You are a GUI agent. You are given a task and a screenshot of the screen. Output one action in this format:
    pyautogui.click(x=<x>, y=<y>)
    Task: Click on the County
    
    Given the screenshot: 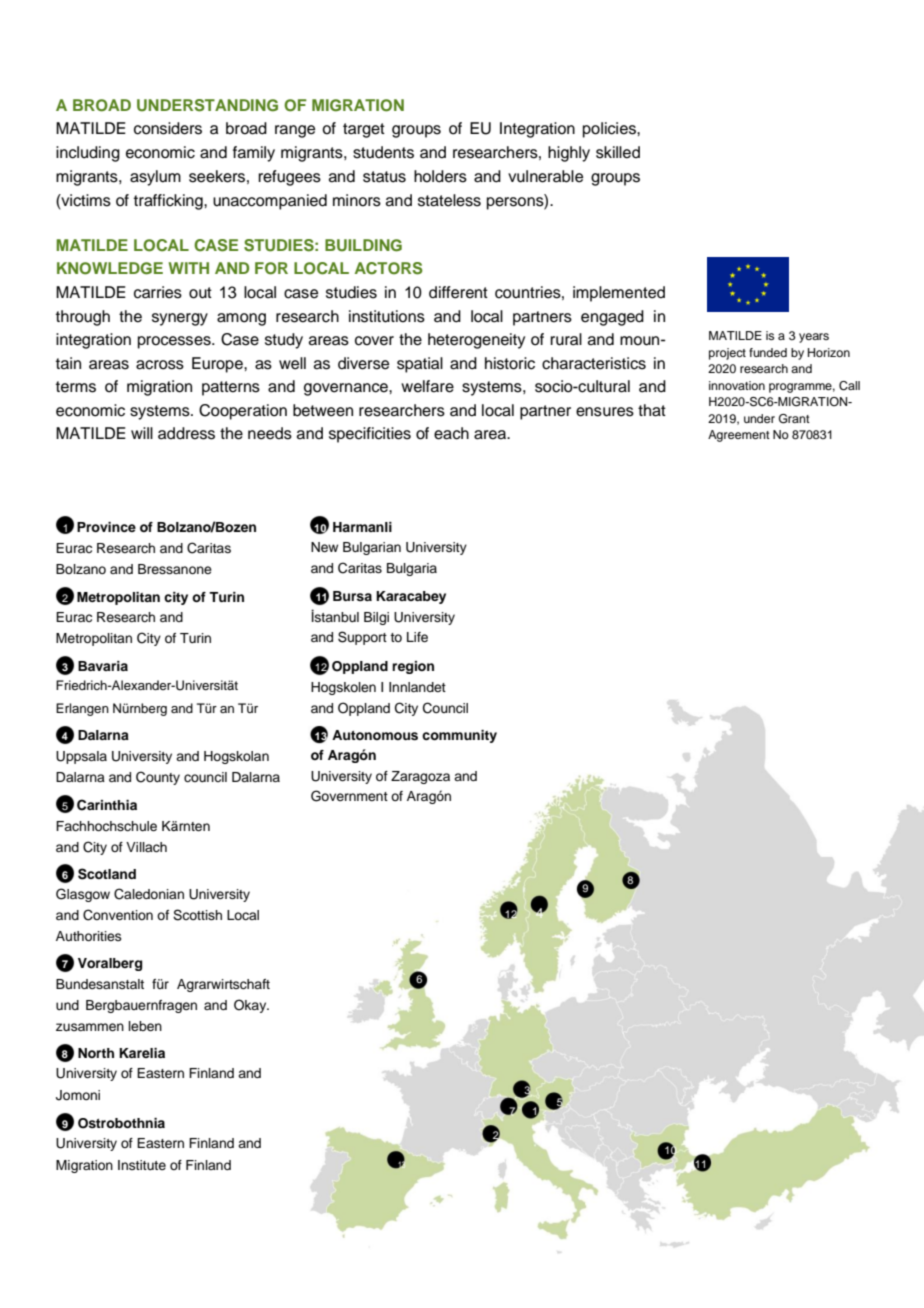 What is the action you would take?
    pyautogui.click(x=158, y=778)
